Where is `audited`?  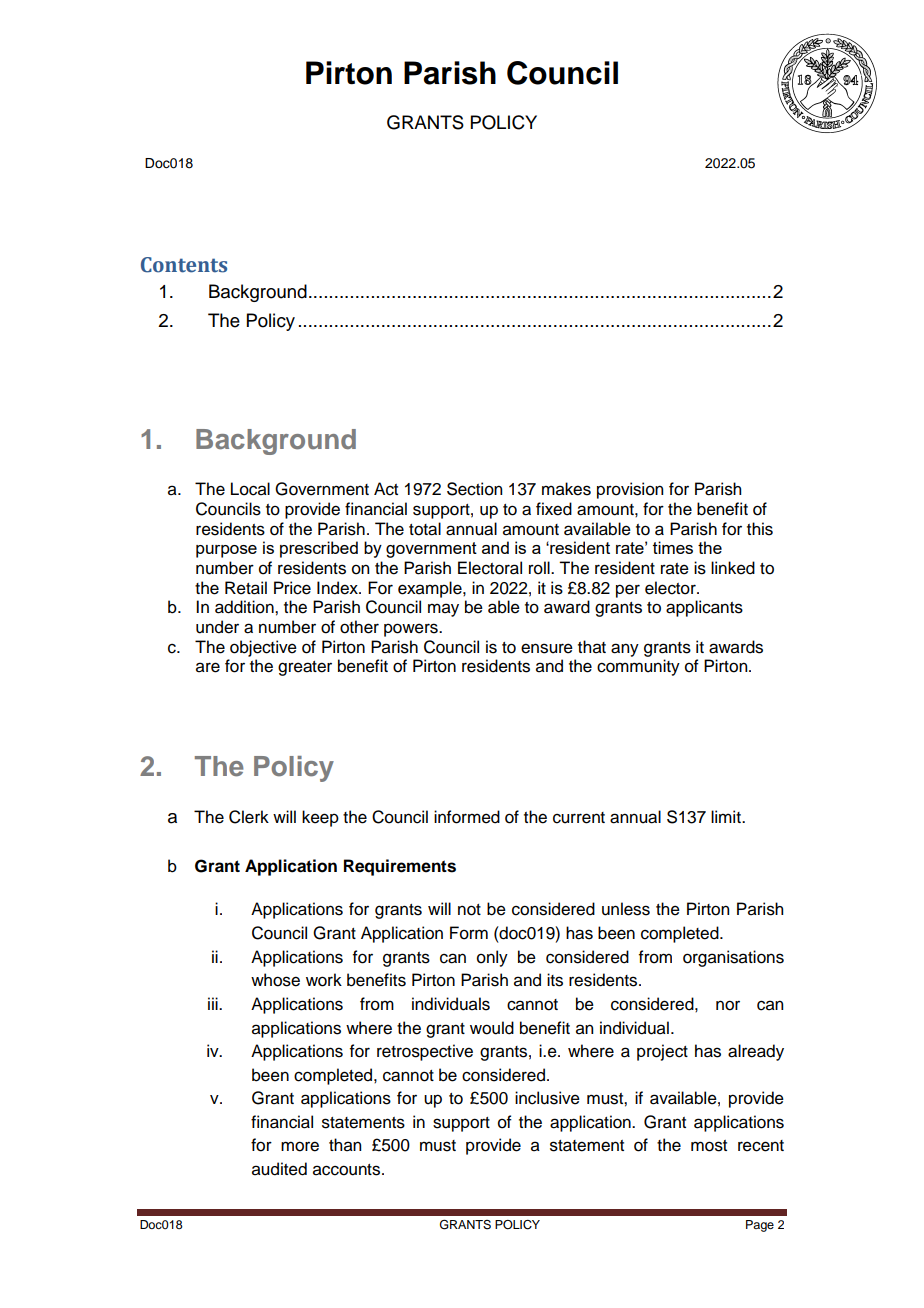 audited is located at coordinates (279, 1169).
